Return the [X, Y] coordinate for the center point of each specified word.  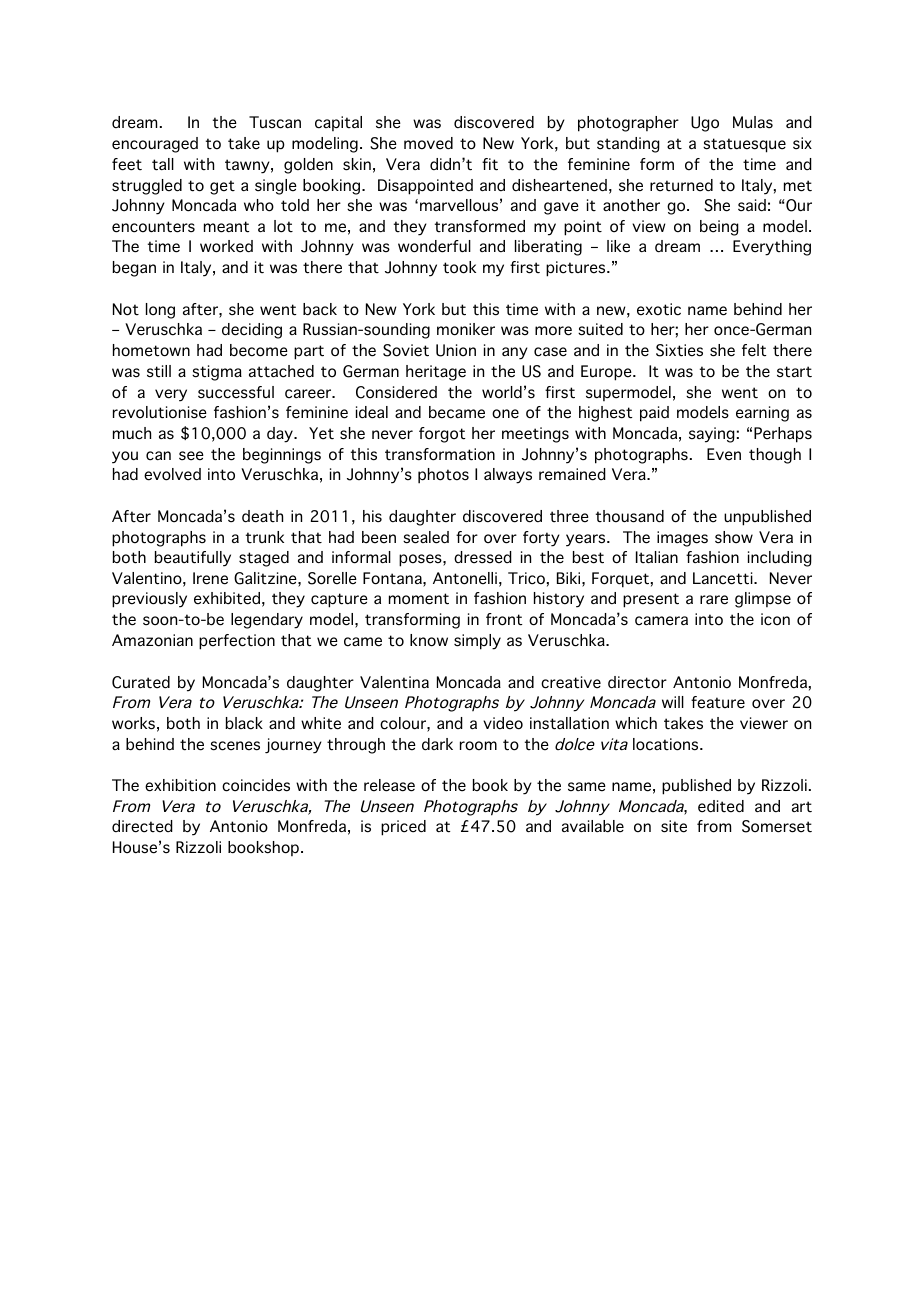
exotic [659, 309]
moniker [466, 329]
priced [403, 828]
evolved [172, 474]
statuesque [744, 145]
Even [724, 454]
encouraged [155, 145]
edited [721, 806]
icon [775, 619]
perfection [237, 642]
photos [443, 476]
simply [477, 642]
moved [428, 143]
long [160, 311]
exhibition [180, 785]
